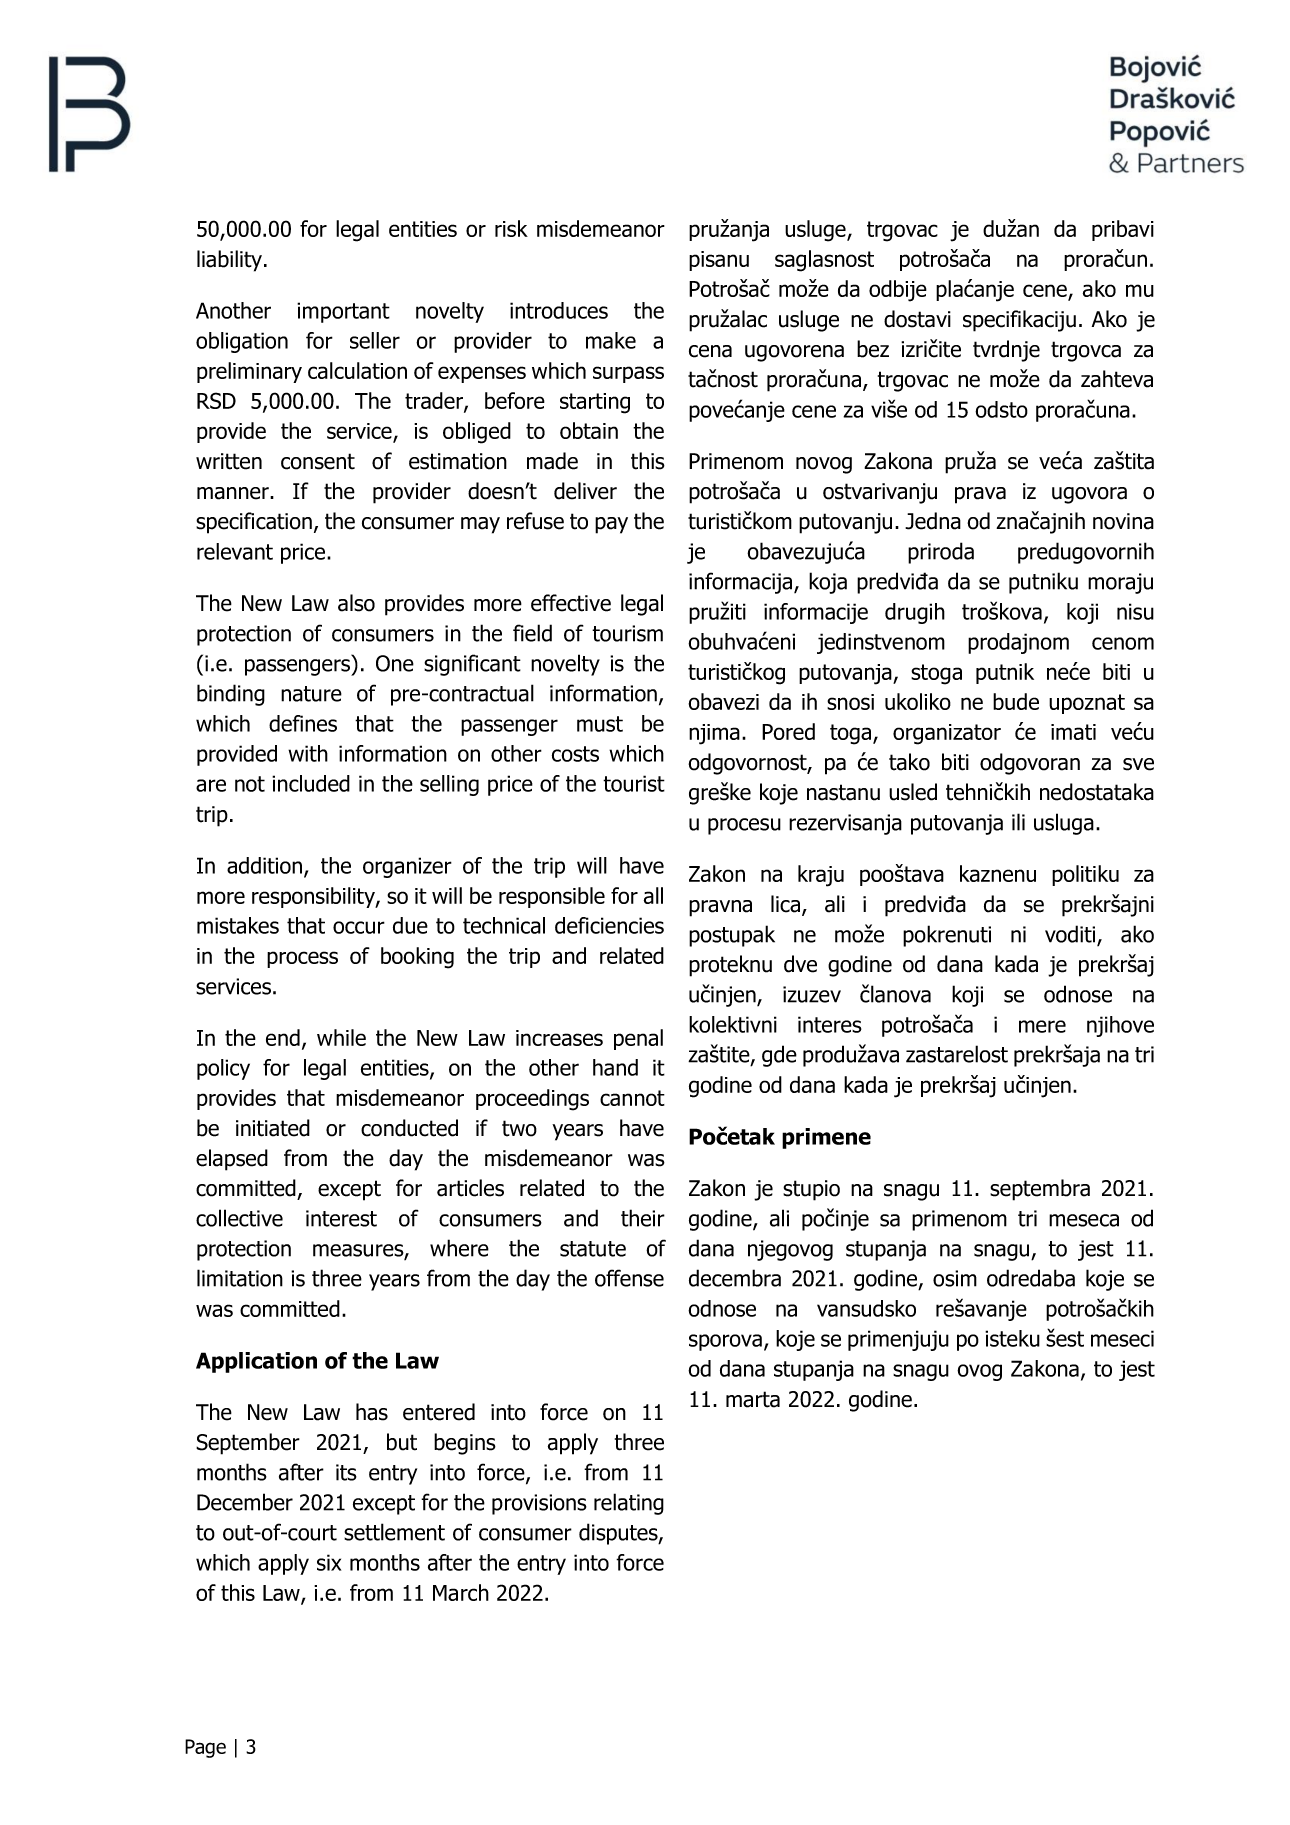  I want to click on important, so click(343, 312).
